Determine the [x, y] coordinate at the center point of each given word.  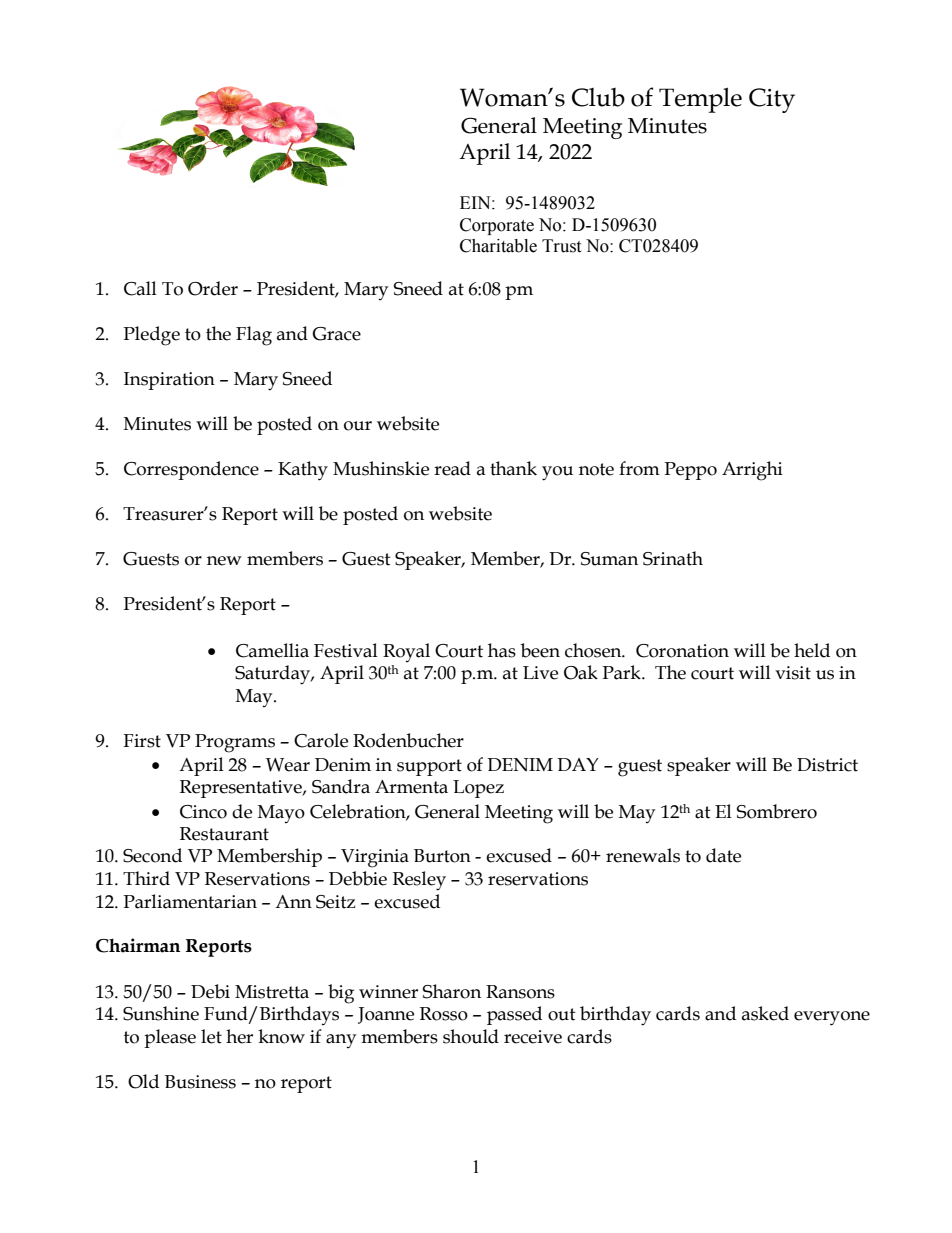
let [211, 1036]
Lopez [478, 789]
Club [598, 97]
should [471, 1036]
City [772, 100]
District [827, 765]
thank [513, 468]
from [639, 468]
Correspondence [191, 470]
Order [213, 288]
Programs [235, 743]
